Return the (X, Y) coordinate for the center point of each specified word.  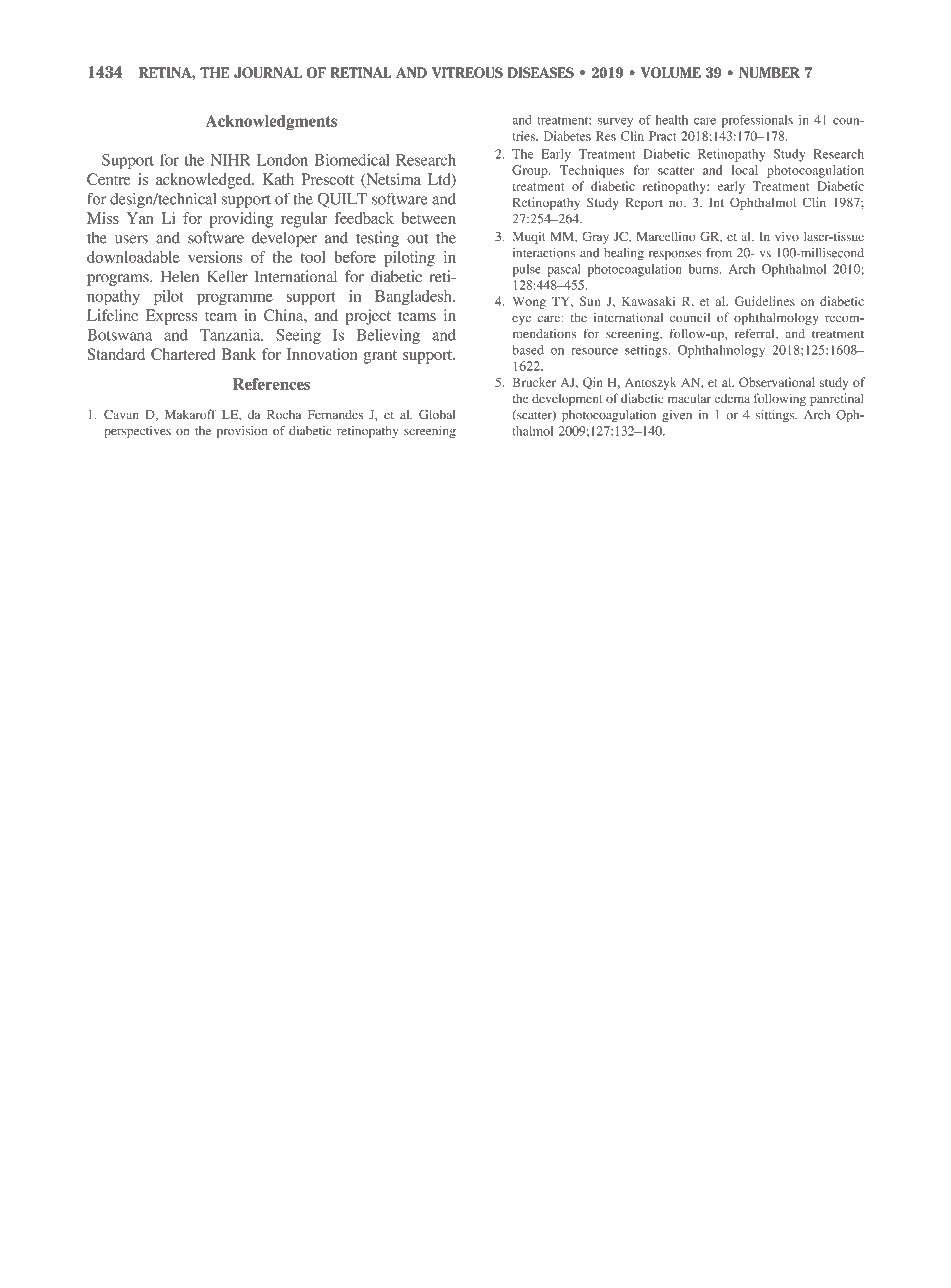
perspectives (137, 432)
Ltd (440, 180)
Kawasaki (648, 301)
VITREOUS (467, 72)
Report (644, 204)
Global (437, 414)
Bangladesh (414, 298)
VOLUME (671, 72)
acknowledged (205, 181)
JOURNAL (268, 72)
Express (171, 317)
